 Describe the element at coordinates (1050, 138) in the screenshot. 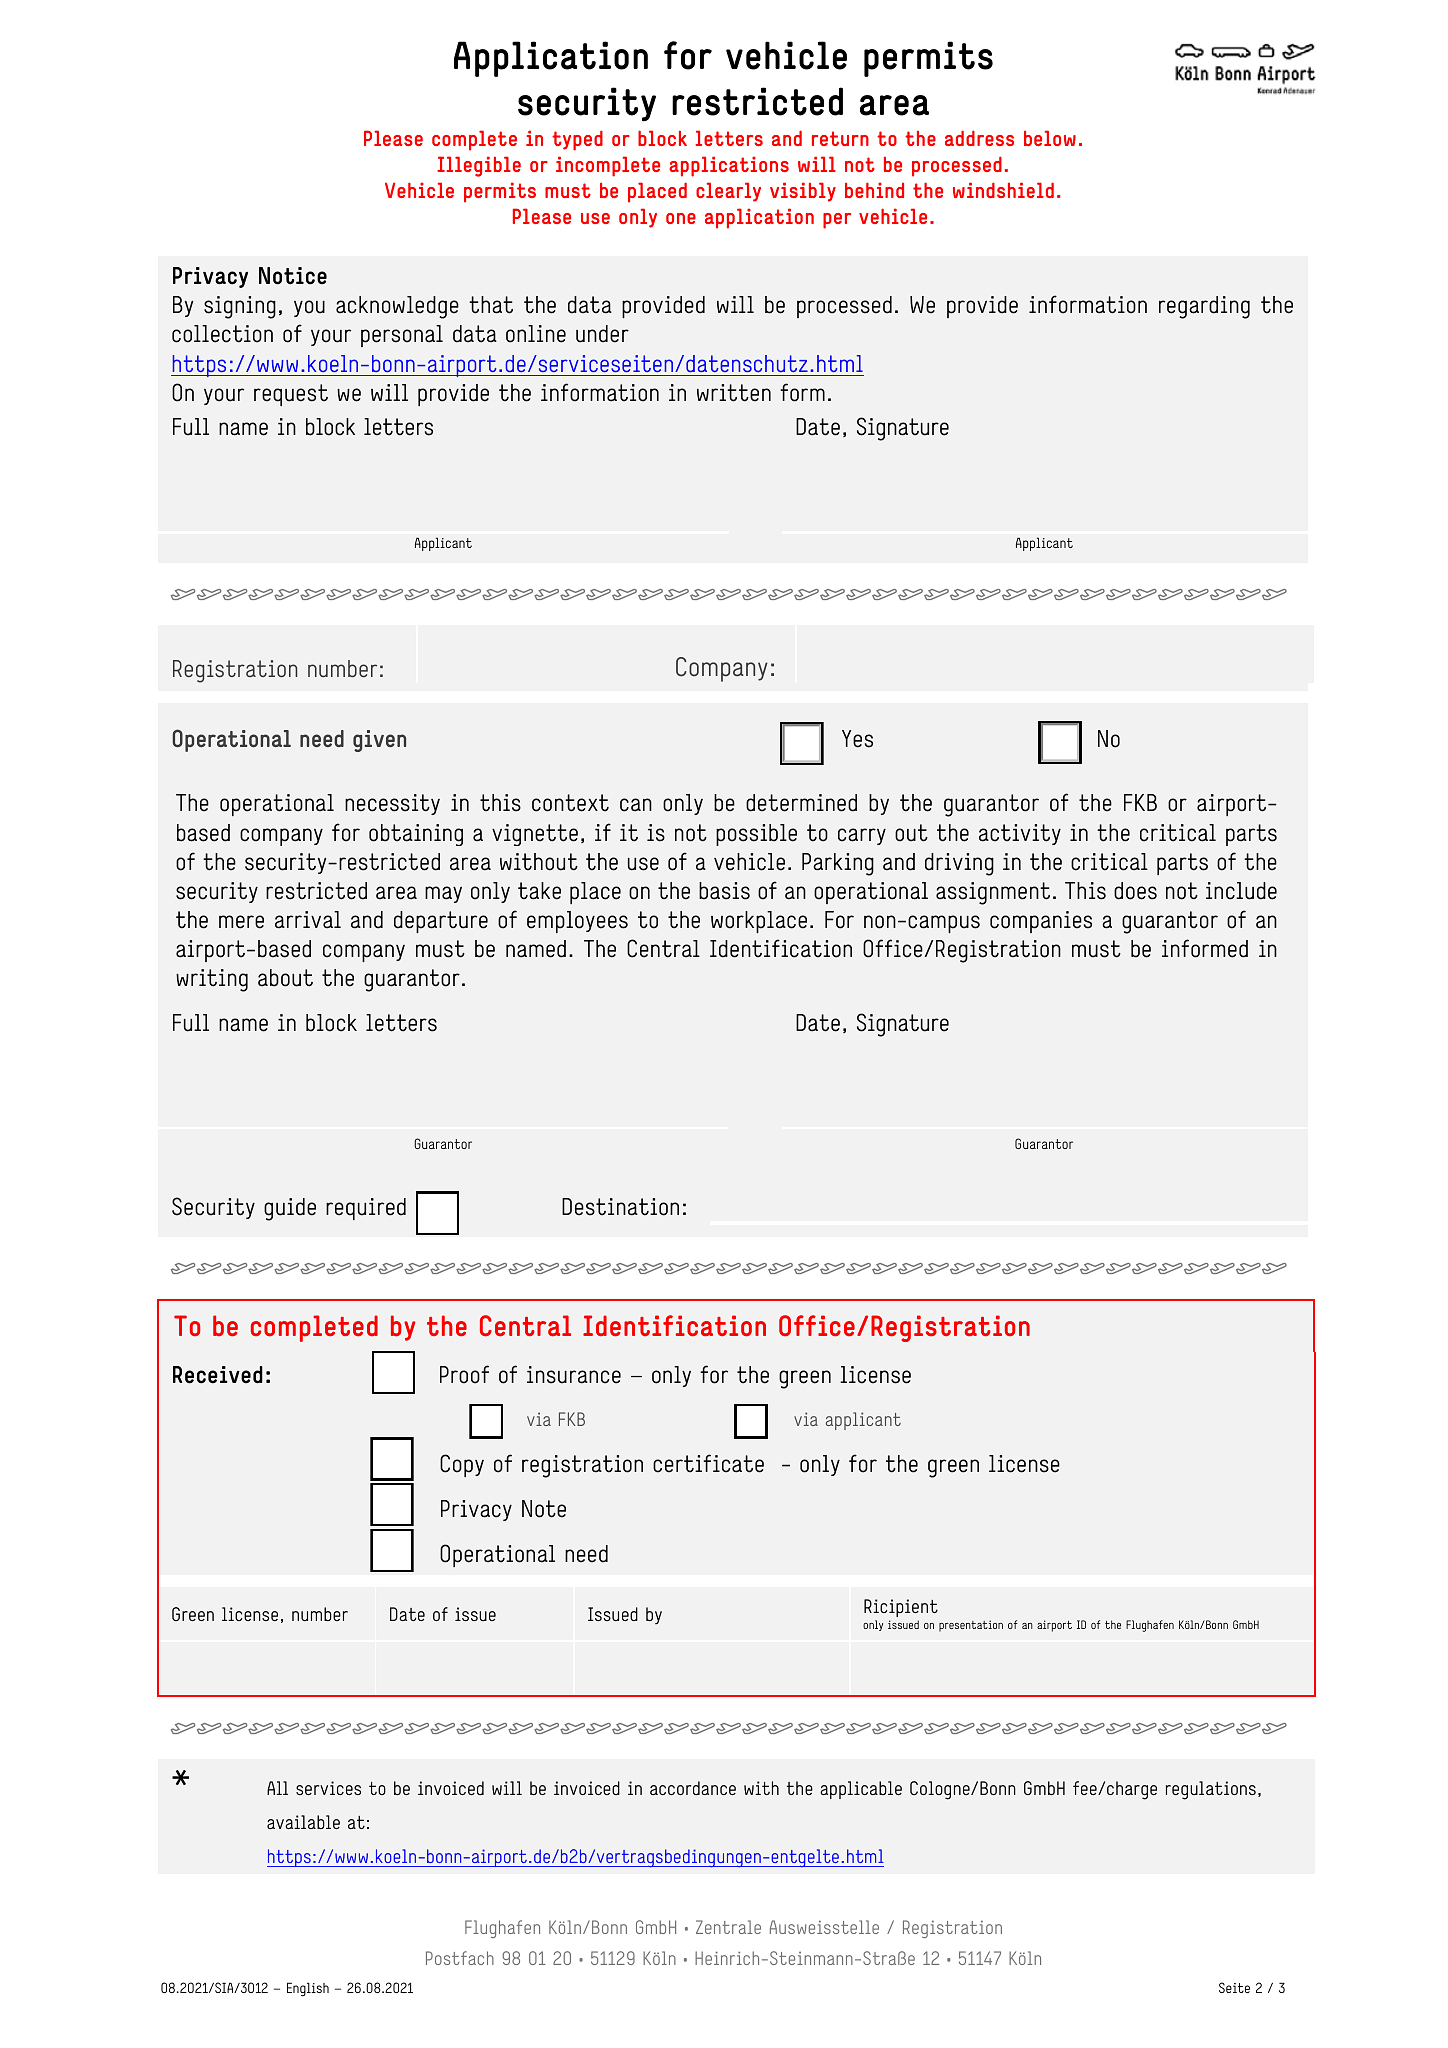

I see `below` at that location.
